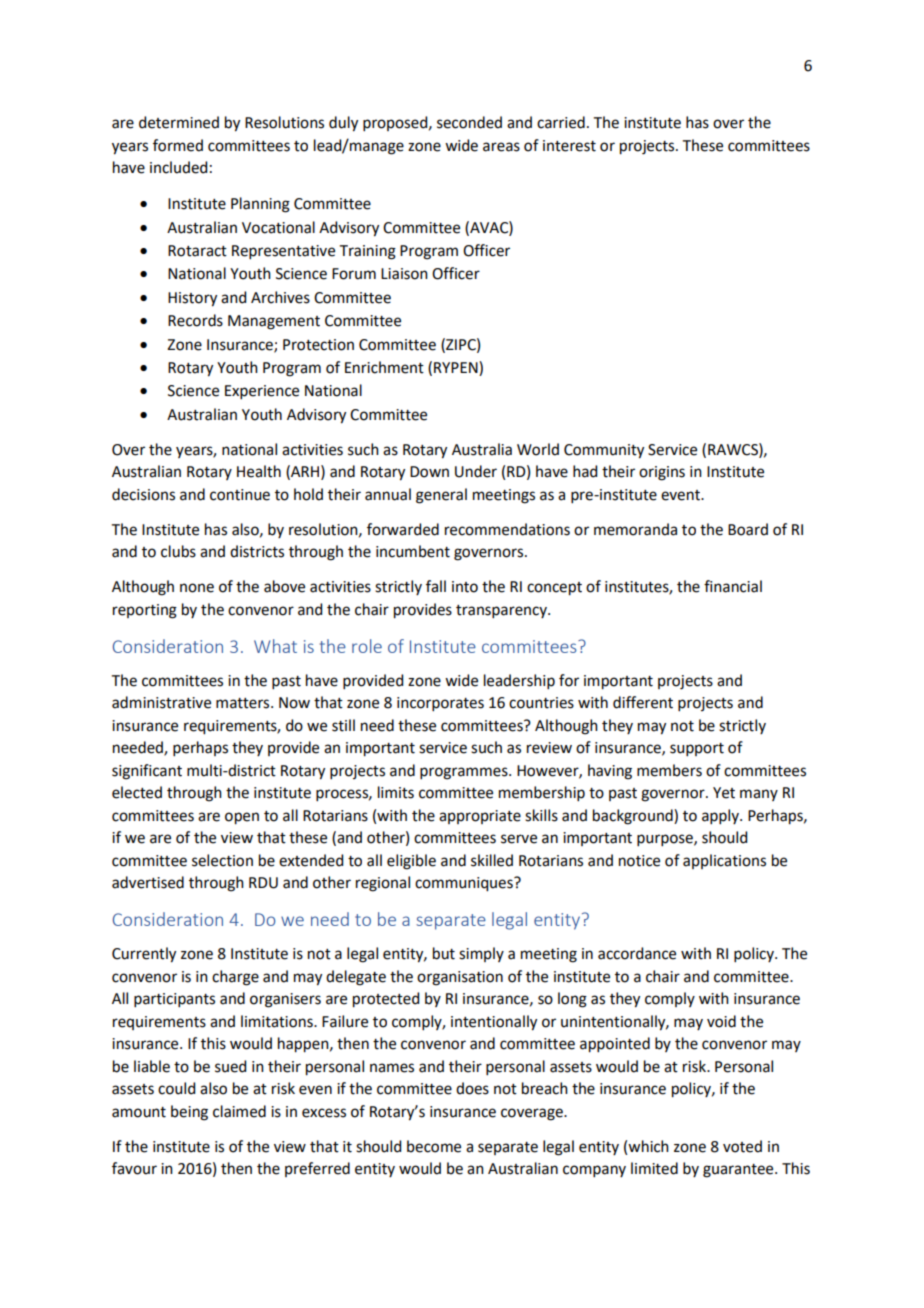  I want to click on formed, so click(178, 145).
